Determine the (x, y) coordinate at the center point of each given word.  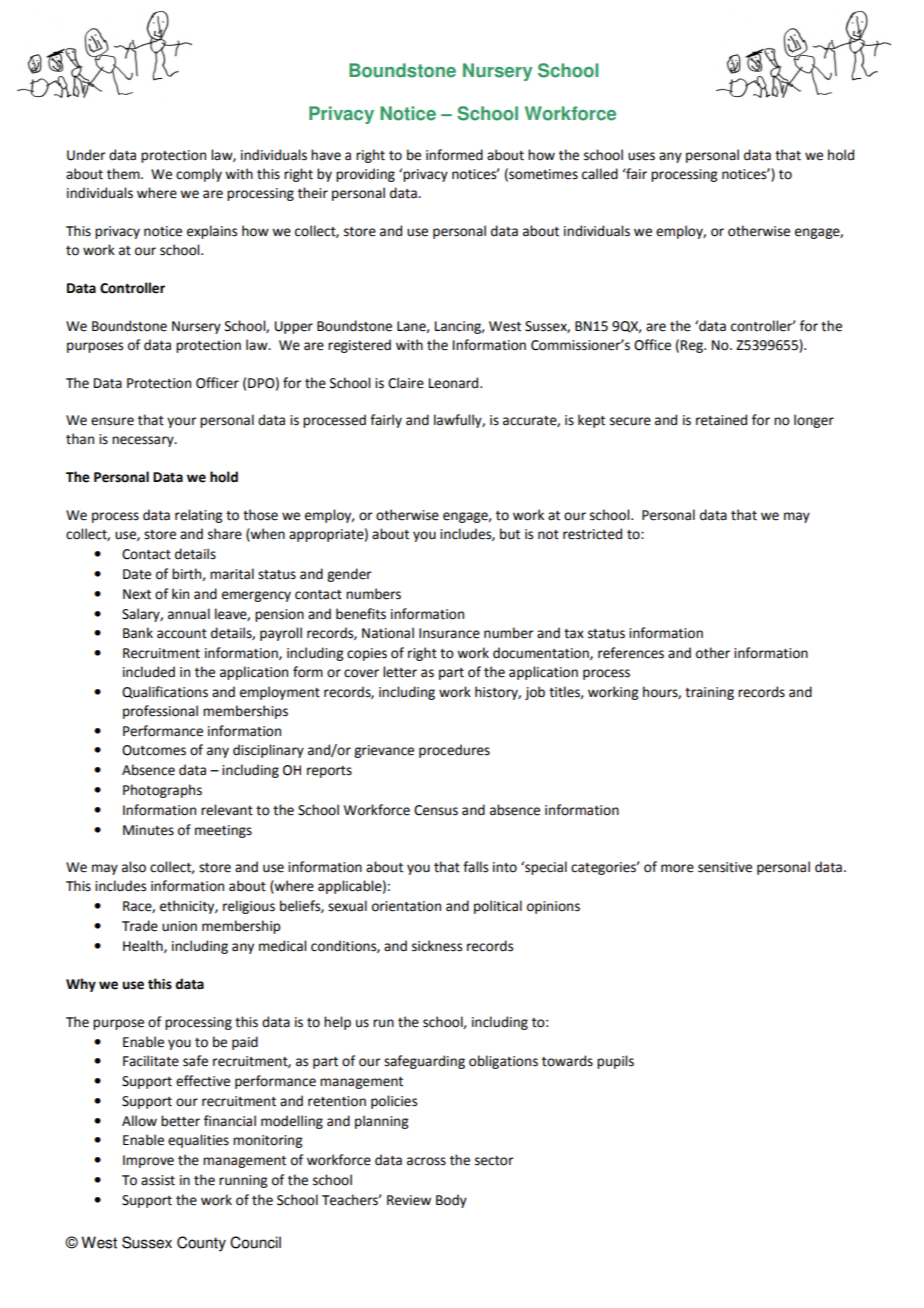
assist (158, 1180)
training (709, 693)
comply (199, 175)
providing (365, 175)
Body (451, 1201)
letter (400, 672)
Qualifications (165, 692)
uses (641, 156)
